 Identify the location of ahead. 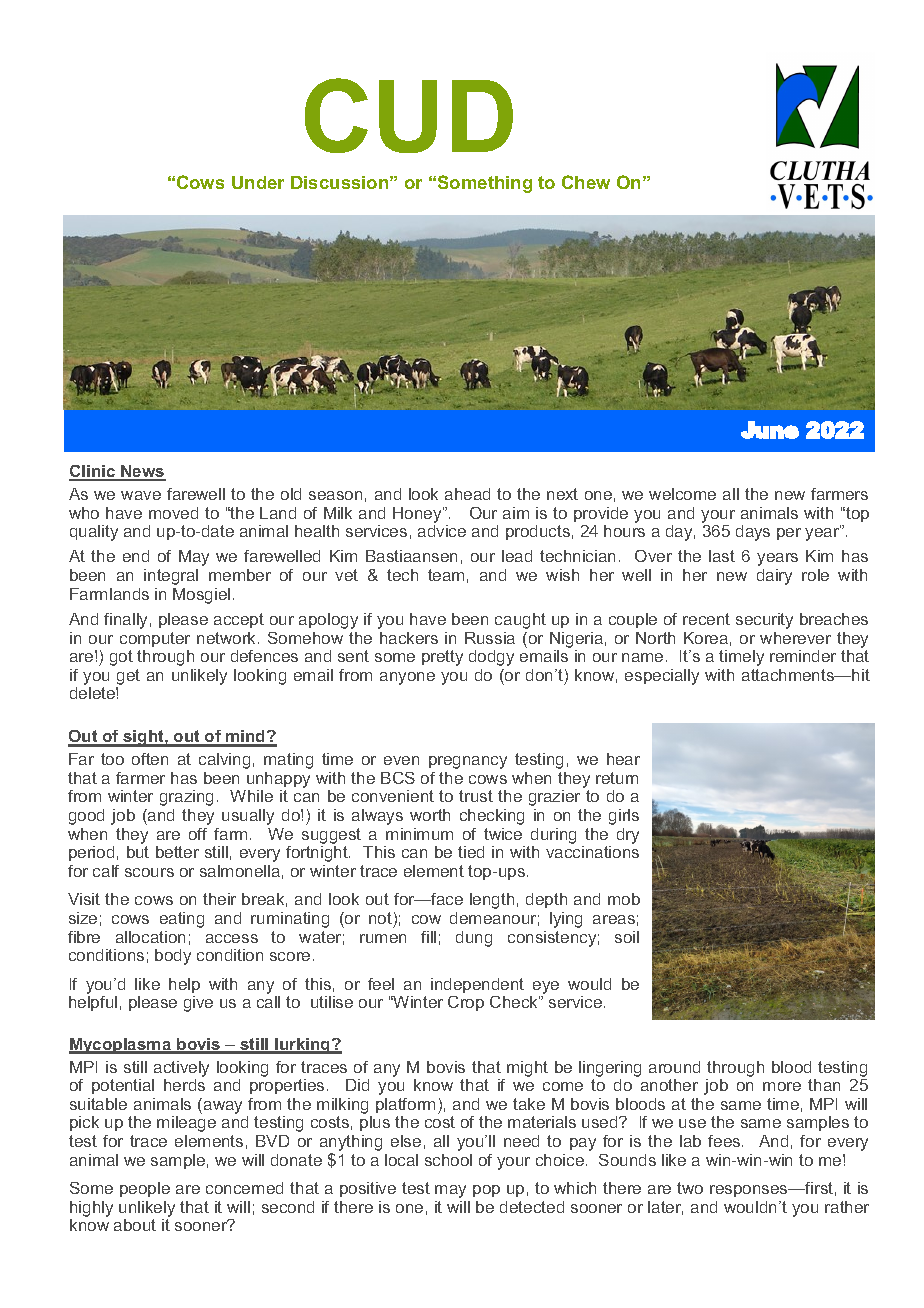
(467, 494).
